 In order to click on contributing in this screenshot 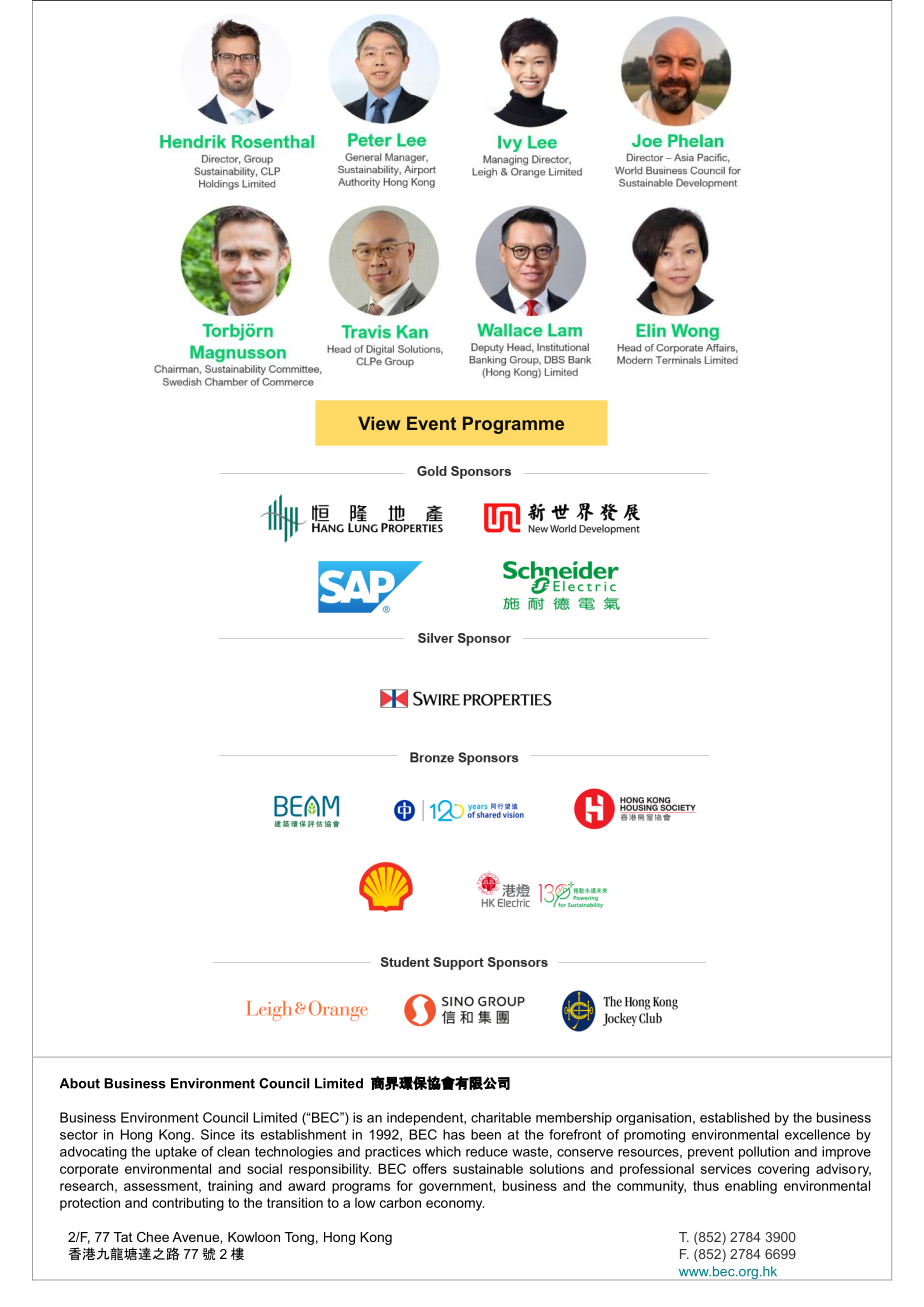, I will do `click(188, 1204)`.
